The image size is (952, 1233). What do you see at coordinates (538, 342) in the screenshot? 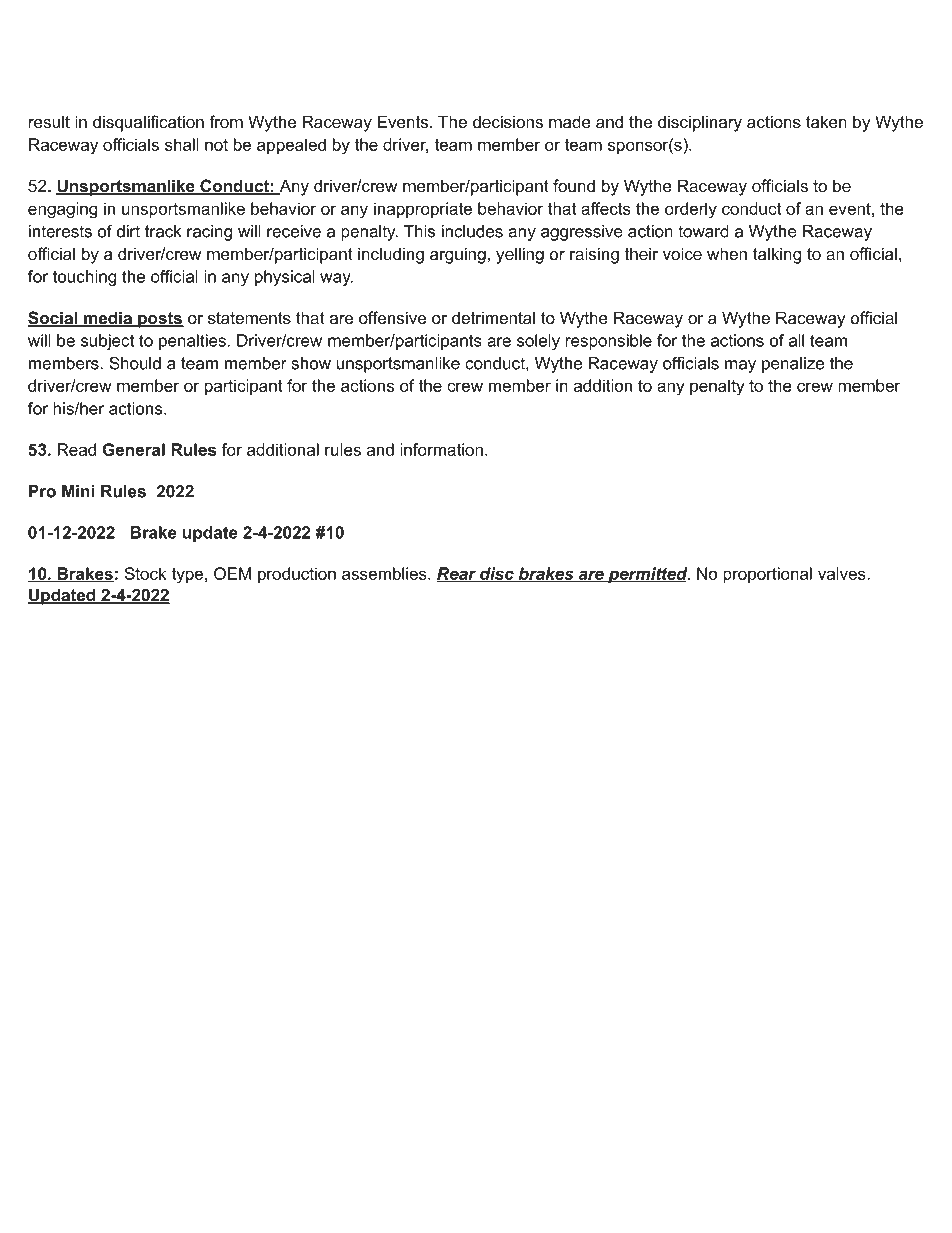
I see `solely` at bounding box center [538, 342].
